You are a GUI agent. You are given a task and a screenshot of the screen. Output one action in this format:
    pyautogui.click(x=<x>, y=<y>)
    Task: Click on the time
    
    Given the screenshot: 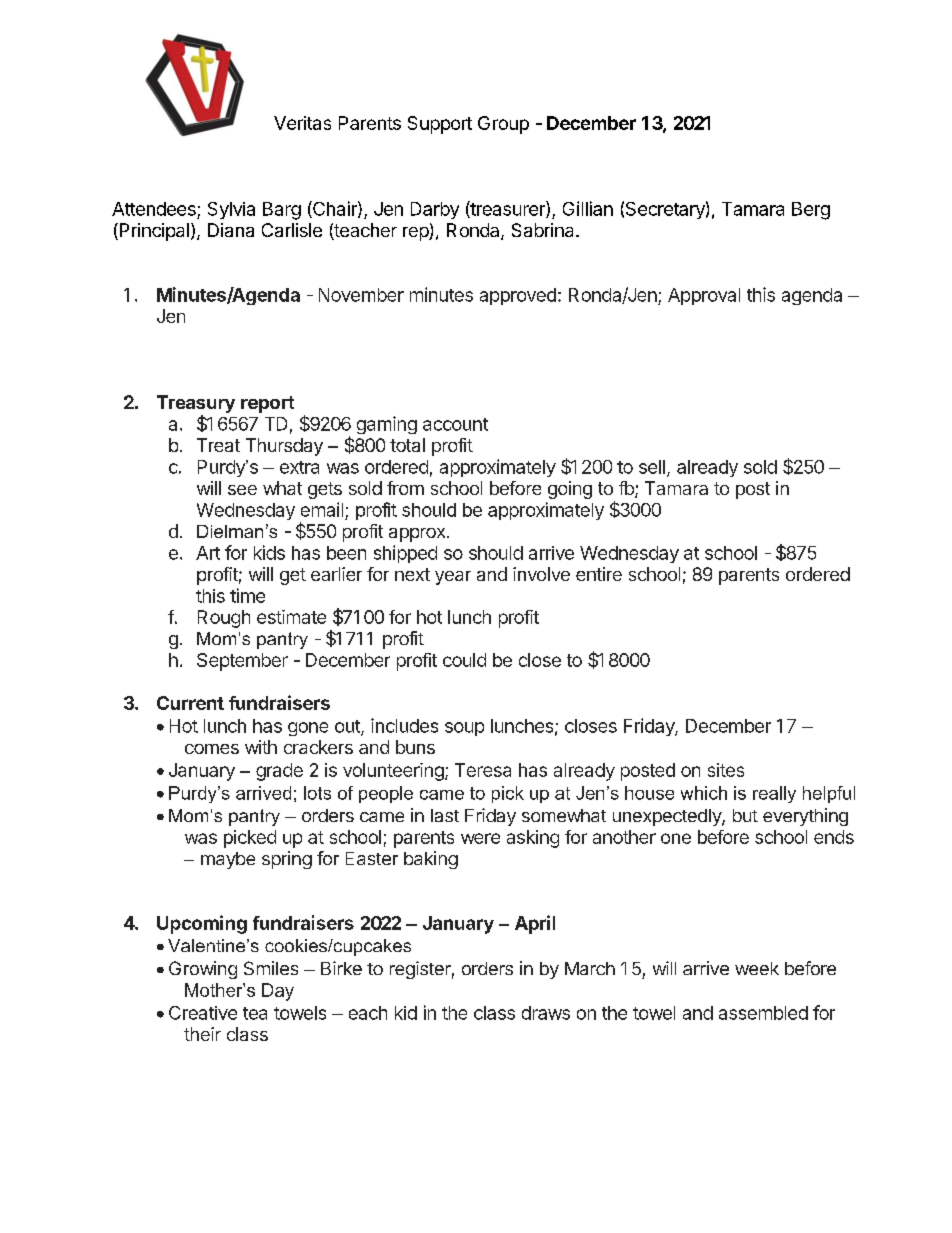 What is the action you would take?
    pyautogui.click(x=247, y=595)
